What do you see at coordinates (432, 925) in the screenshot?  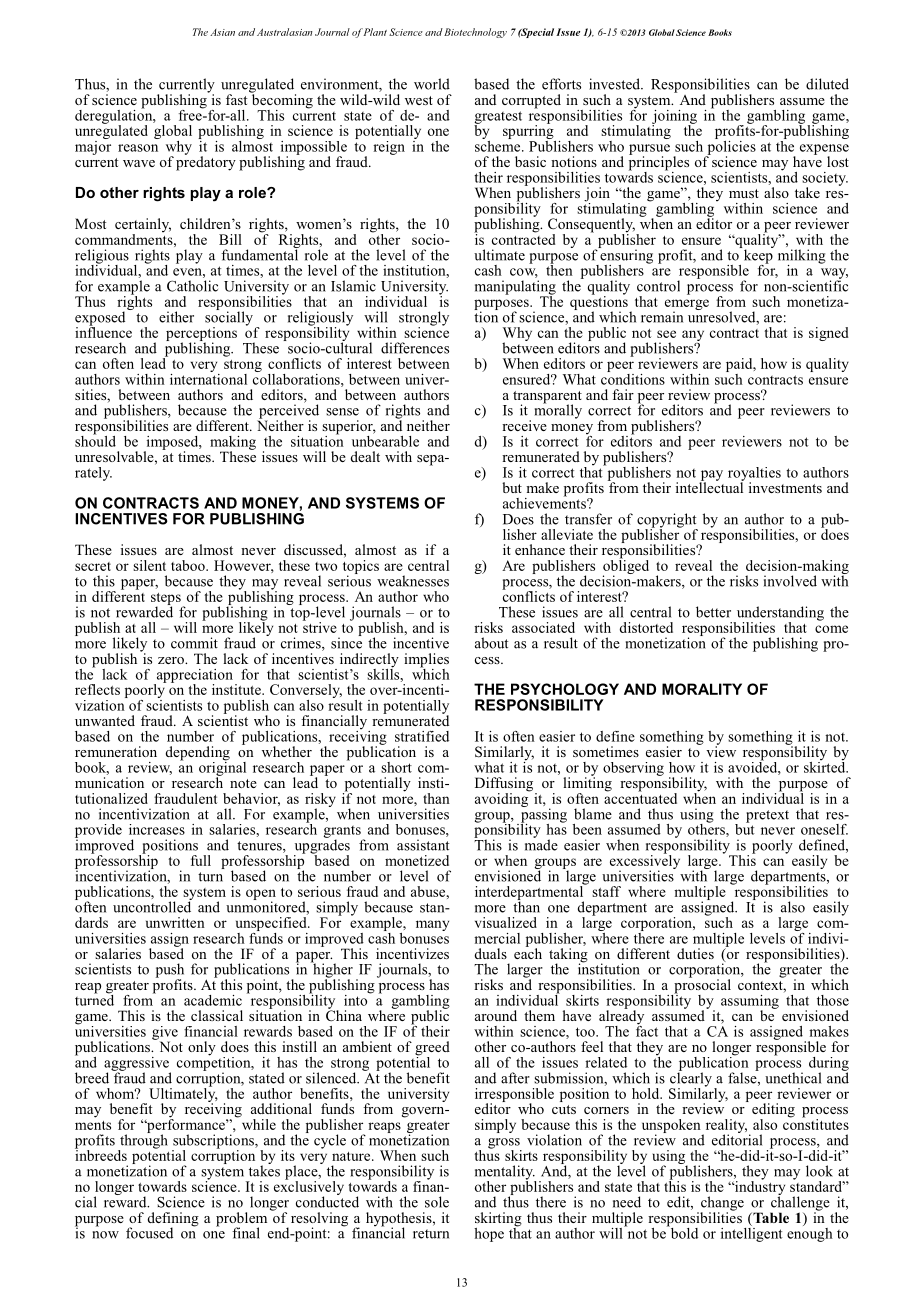 I see `many` at bounding box center [432, 925].
